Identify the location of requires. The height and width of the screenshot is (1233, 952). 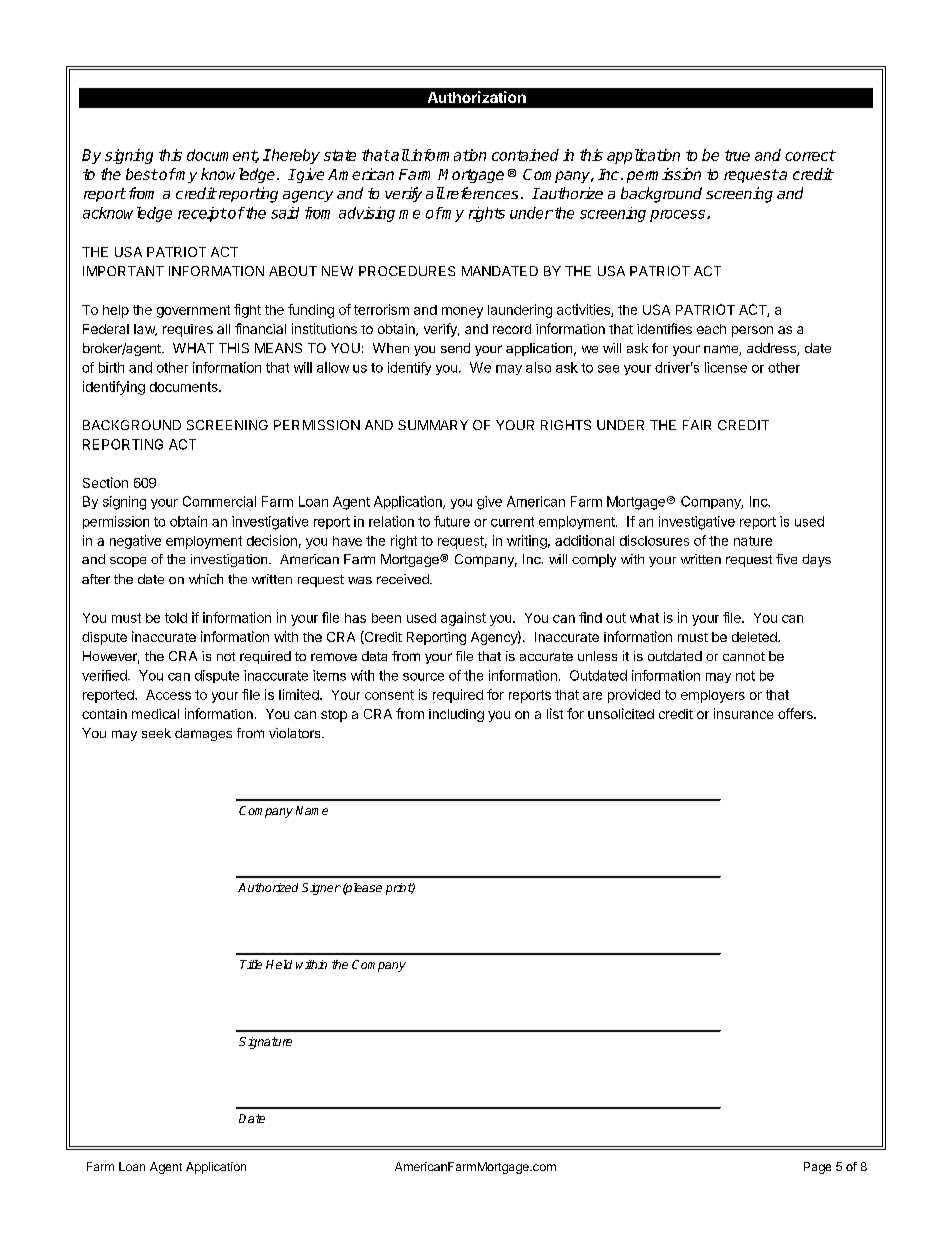
(188, 330).
